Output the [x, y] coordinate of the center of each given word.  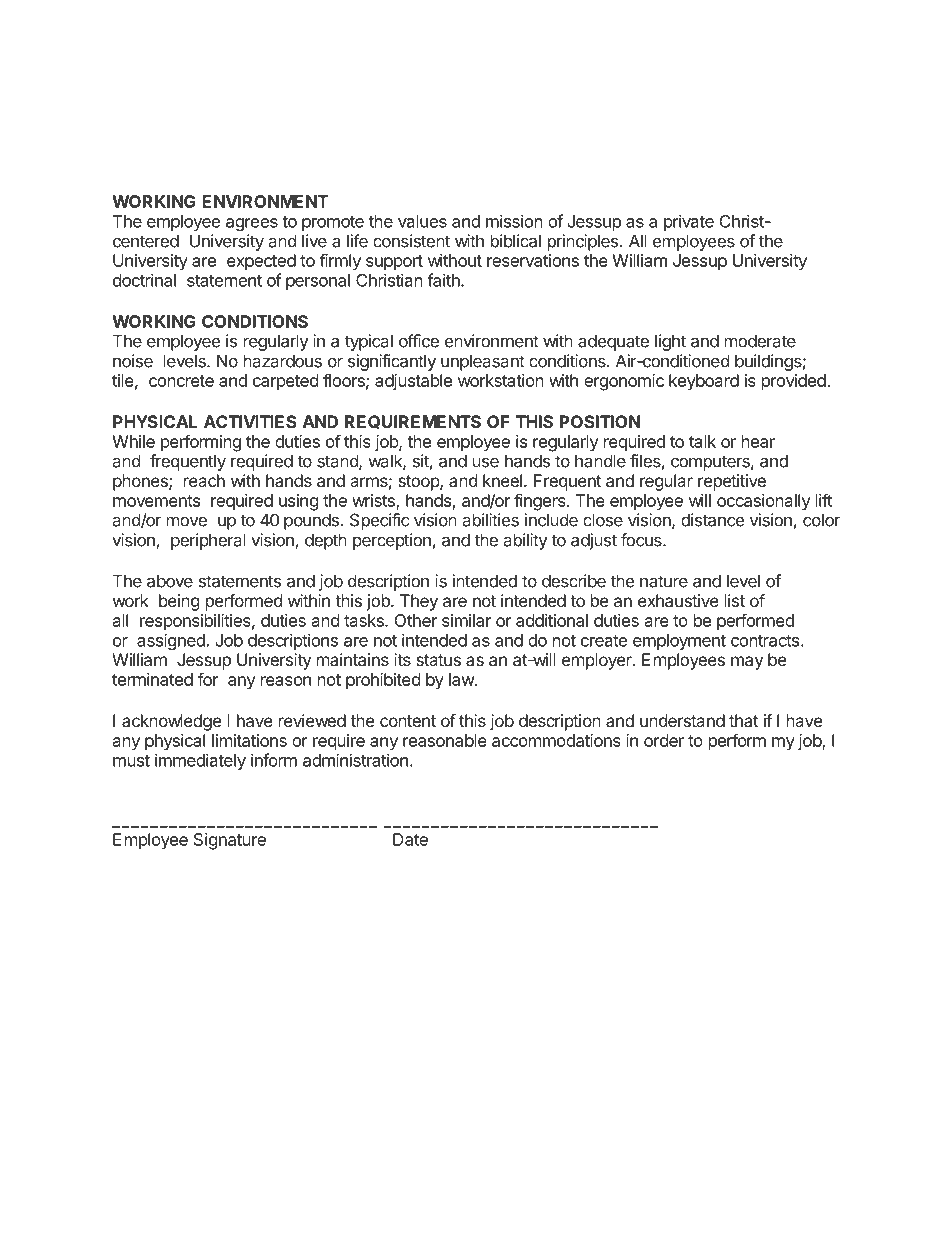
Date [410, 839]
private [689, 222]
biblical [516, 241]
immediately [200, 761]
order [664, 740]
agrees [252, 224]
